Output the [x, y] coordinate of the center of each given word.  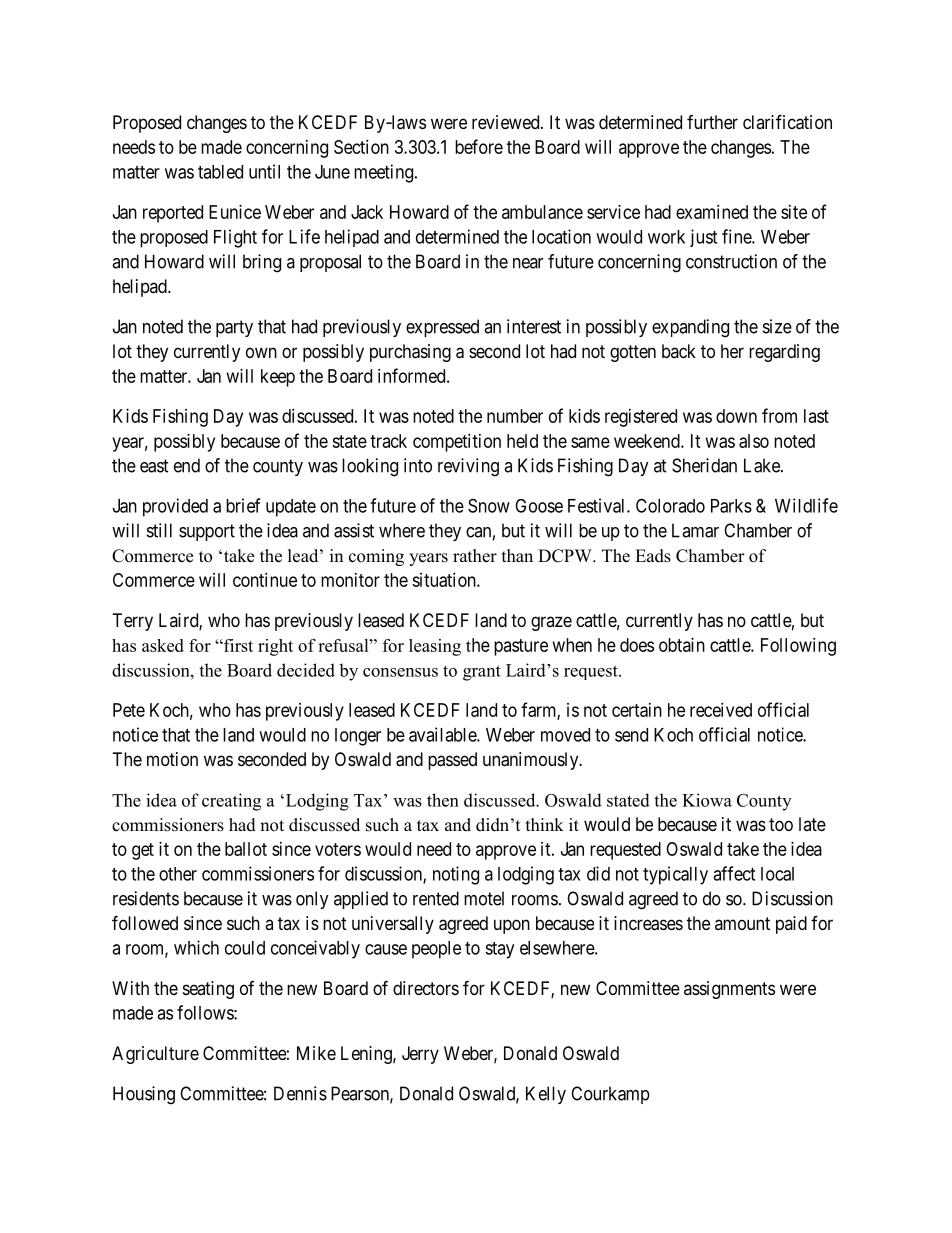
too [781, 824]
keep [278, 378]
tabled [220, 172]
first [237, 645]
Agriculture [155, 1055]
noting [456, 875]
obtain [682, 645]
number [515, 416]
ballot [246, 849]
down [736, 416]
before [479, 146]
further [712, 122]
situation [445, 580]
